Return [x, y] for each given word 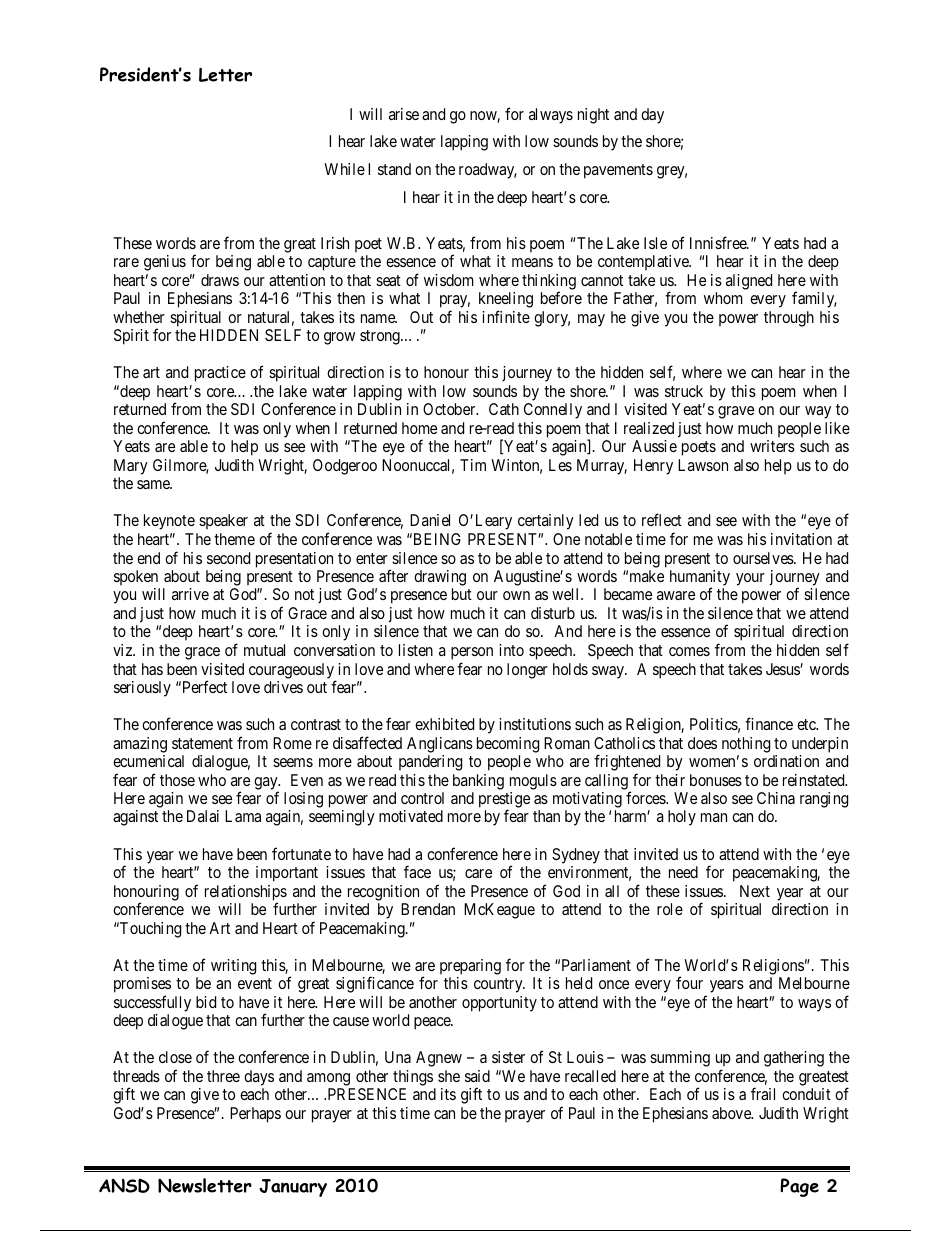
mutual [264, 650]
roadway [488, 171]
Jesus [783, 669]
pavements [618, 171]
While [344, 169]
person [472, 653]
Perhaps [255, 1115]
